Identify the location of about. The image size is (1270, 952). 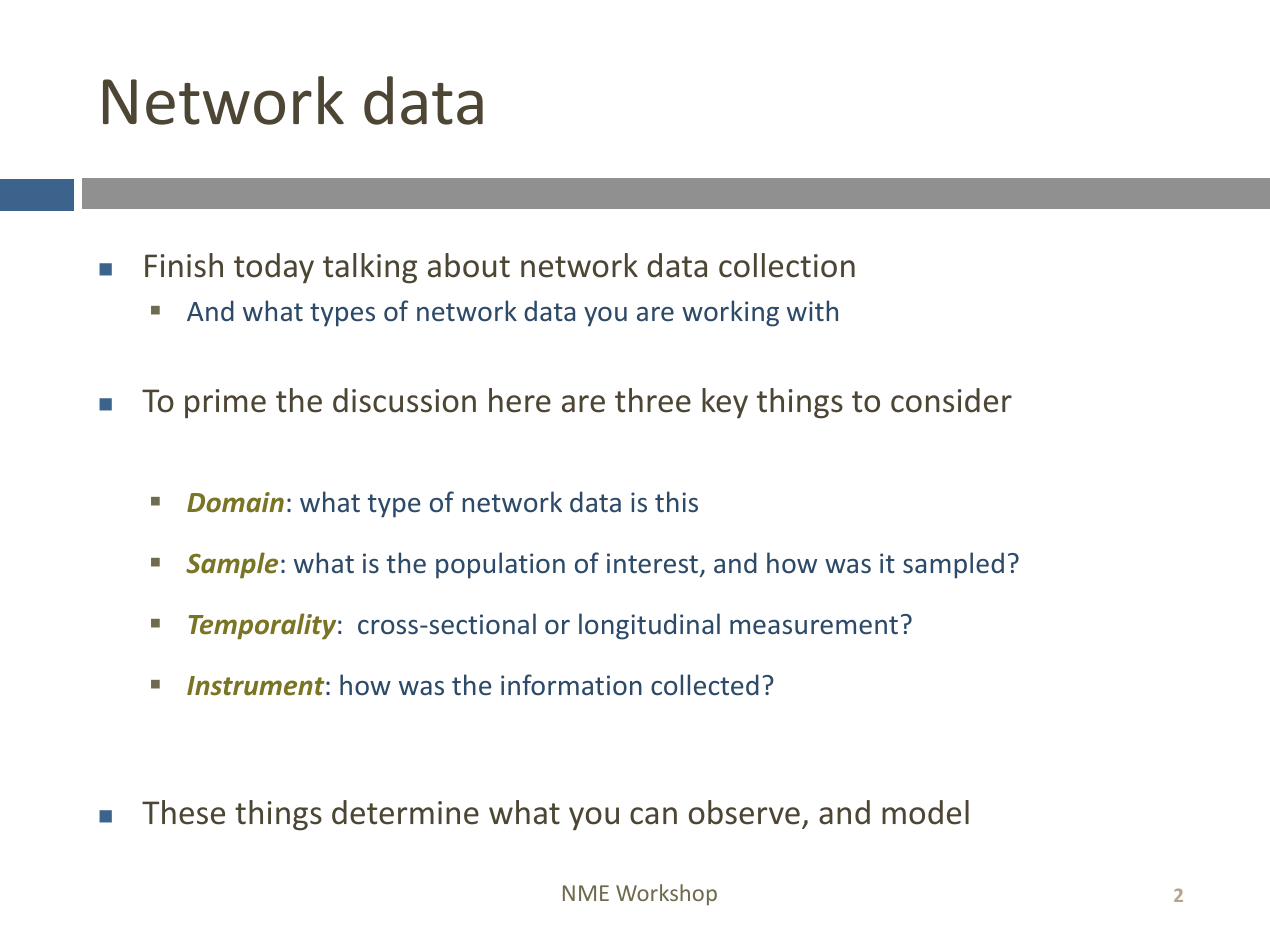
(469, 265).
